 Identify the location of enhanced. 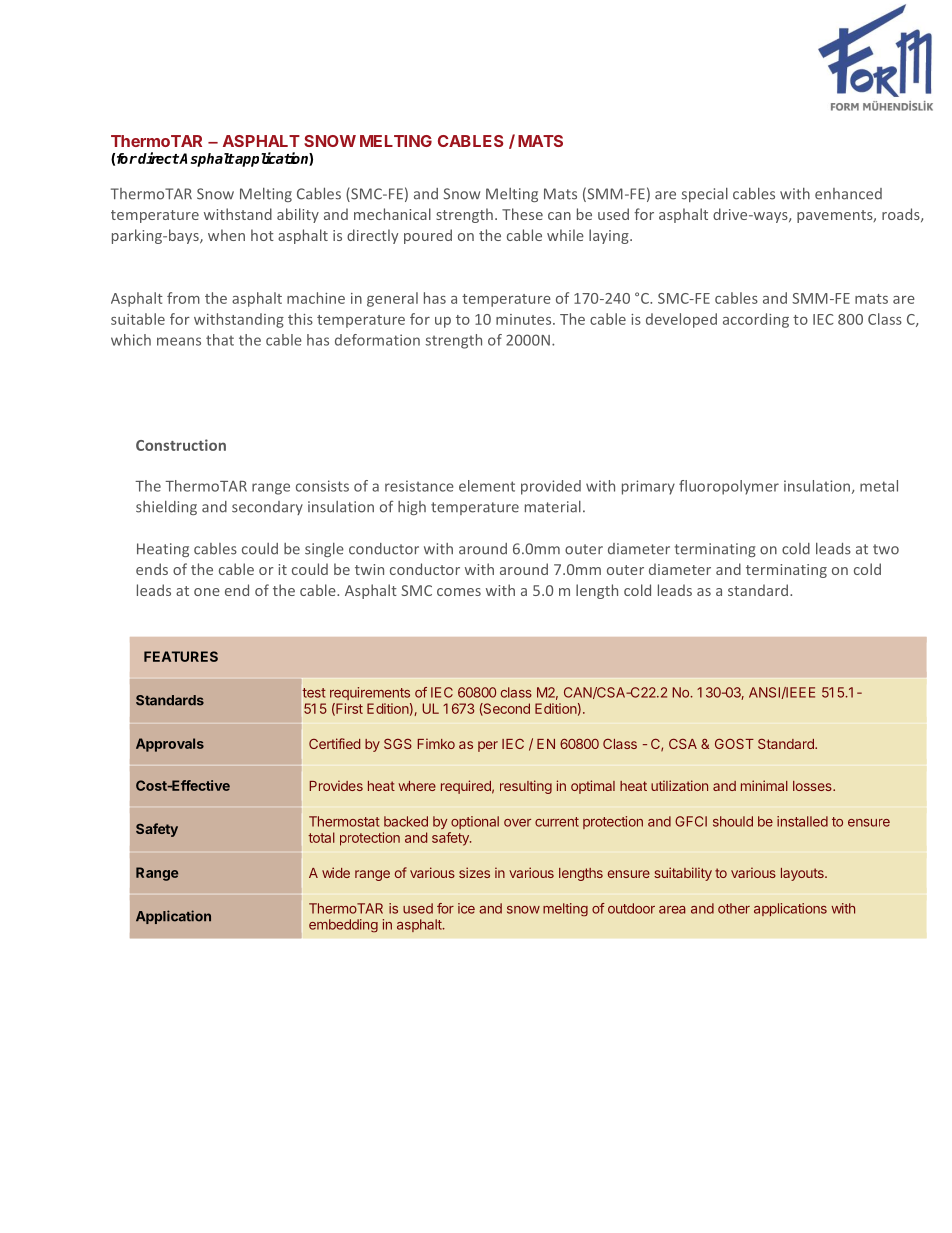
(848, 194).
